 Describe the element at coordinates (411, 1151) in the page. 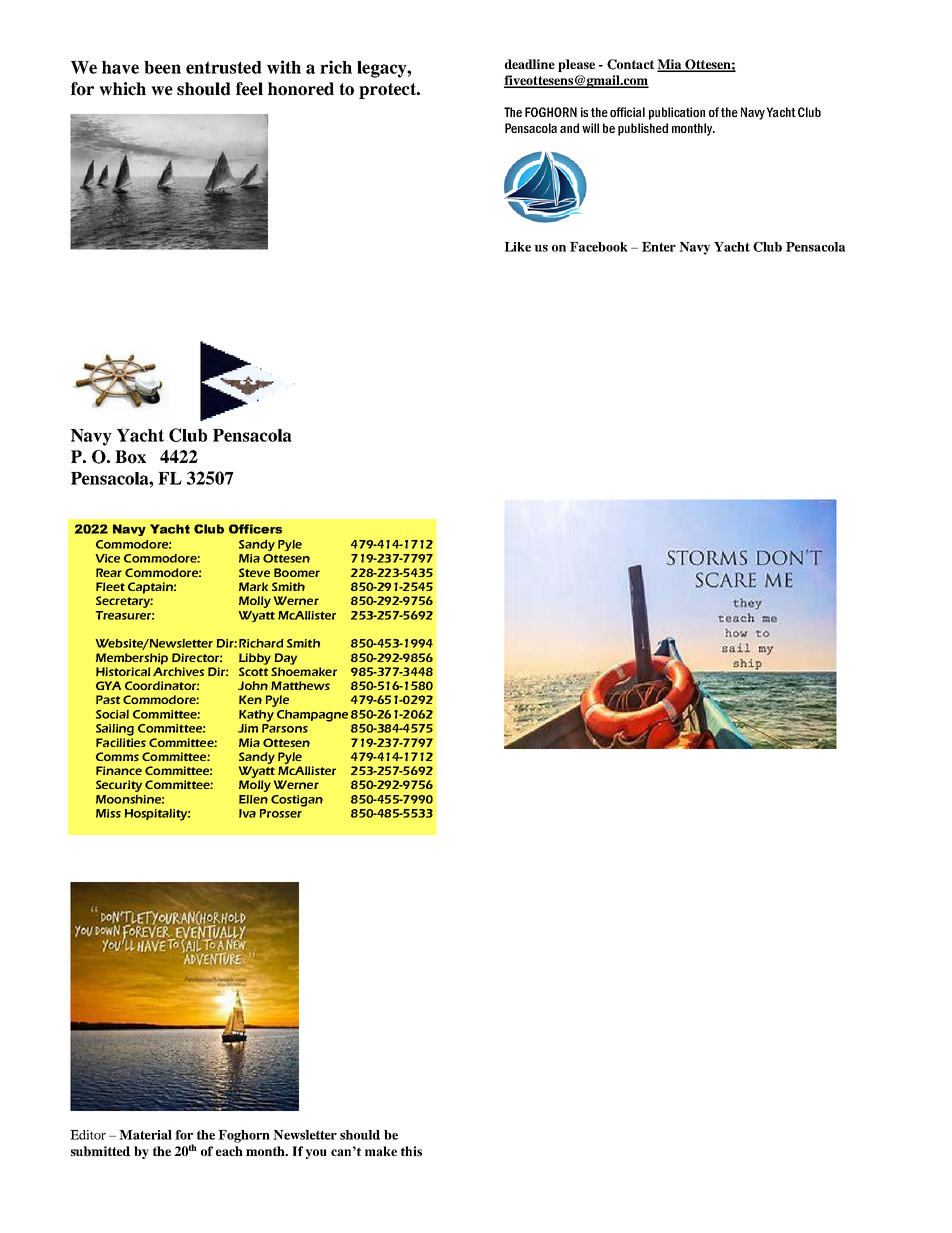

I see `this` at that location.
